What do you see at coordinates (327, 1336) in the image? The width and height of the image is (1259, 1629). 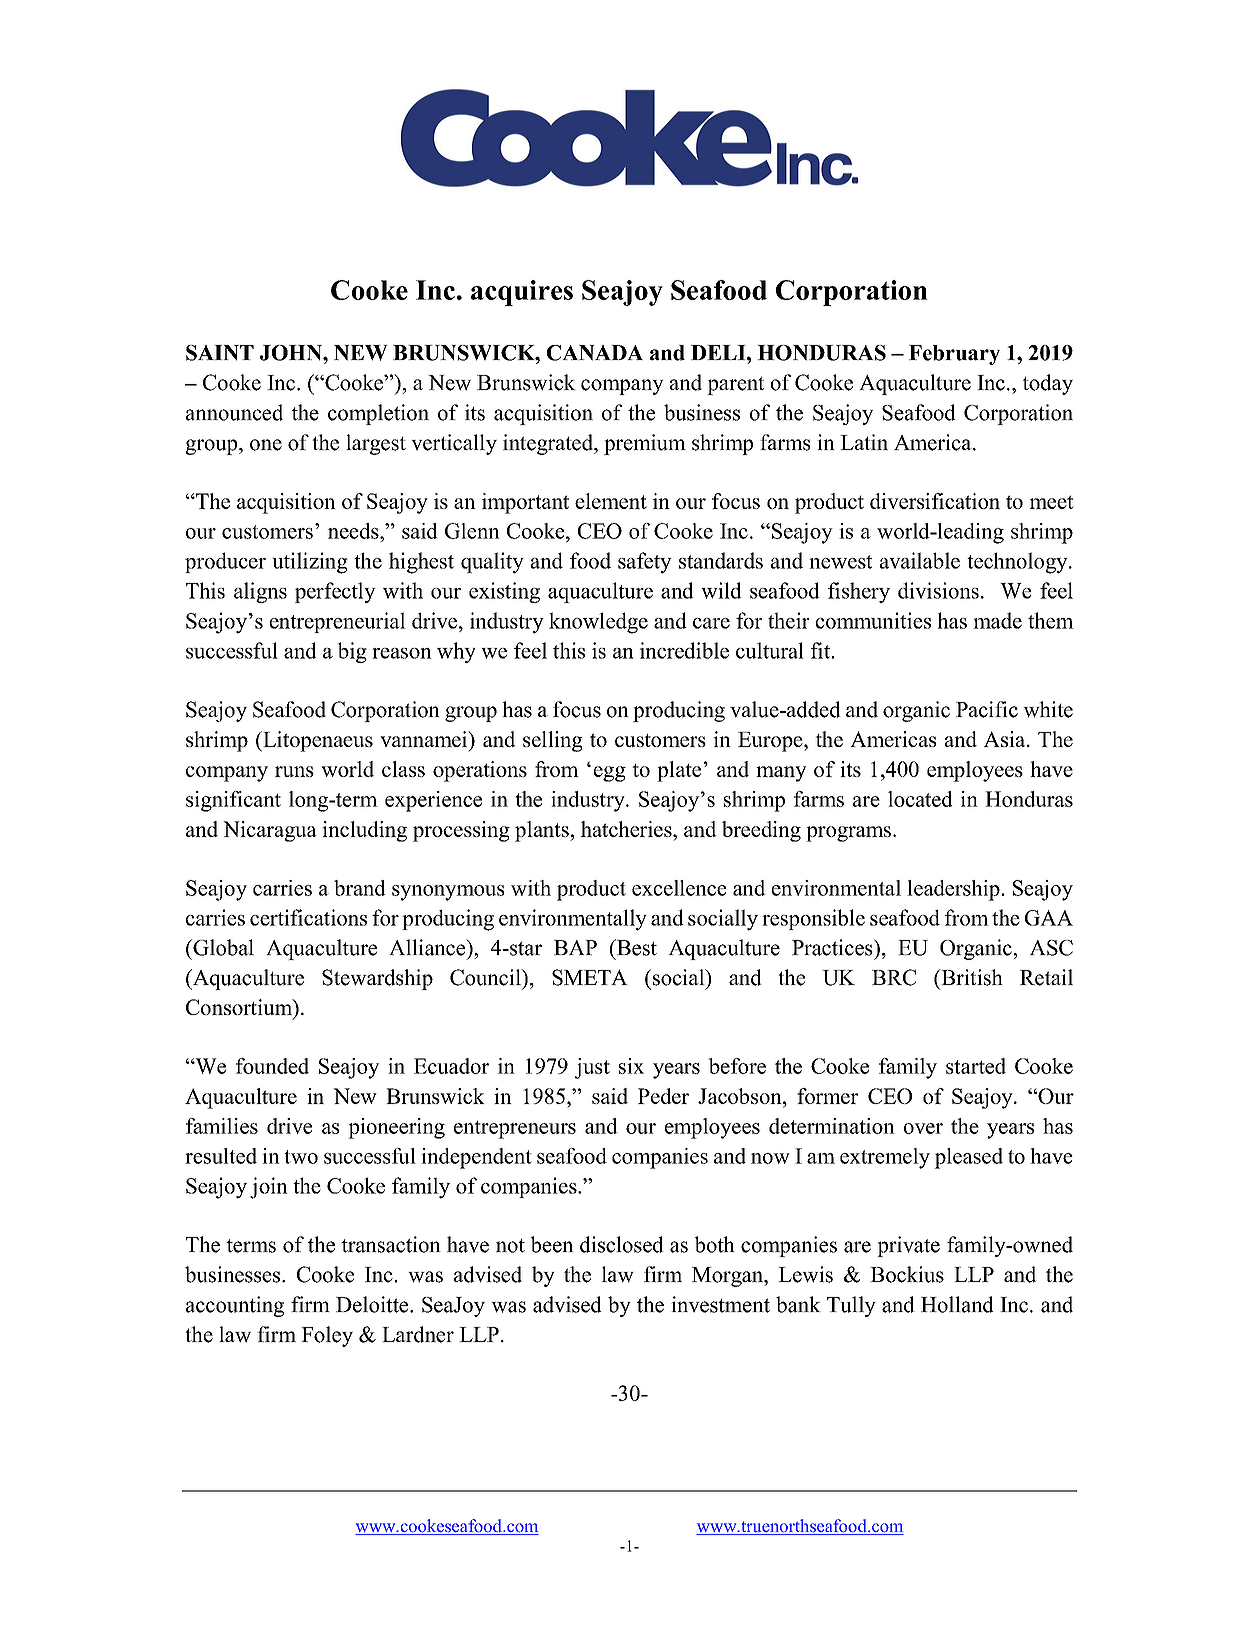 I see `Foley` at bounding box center [327, 1336].
